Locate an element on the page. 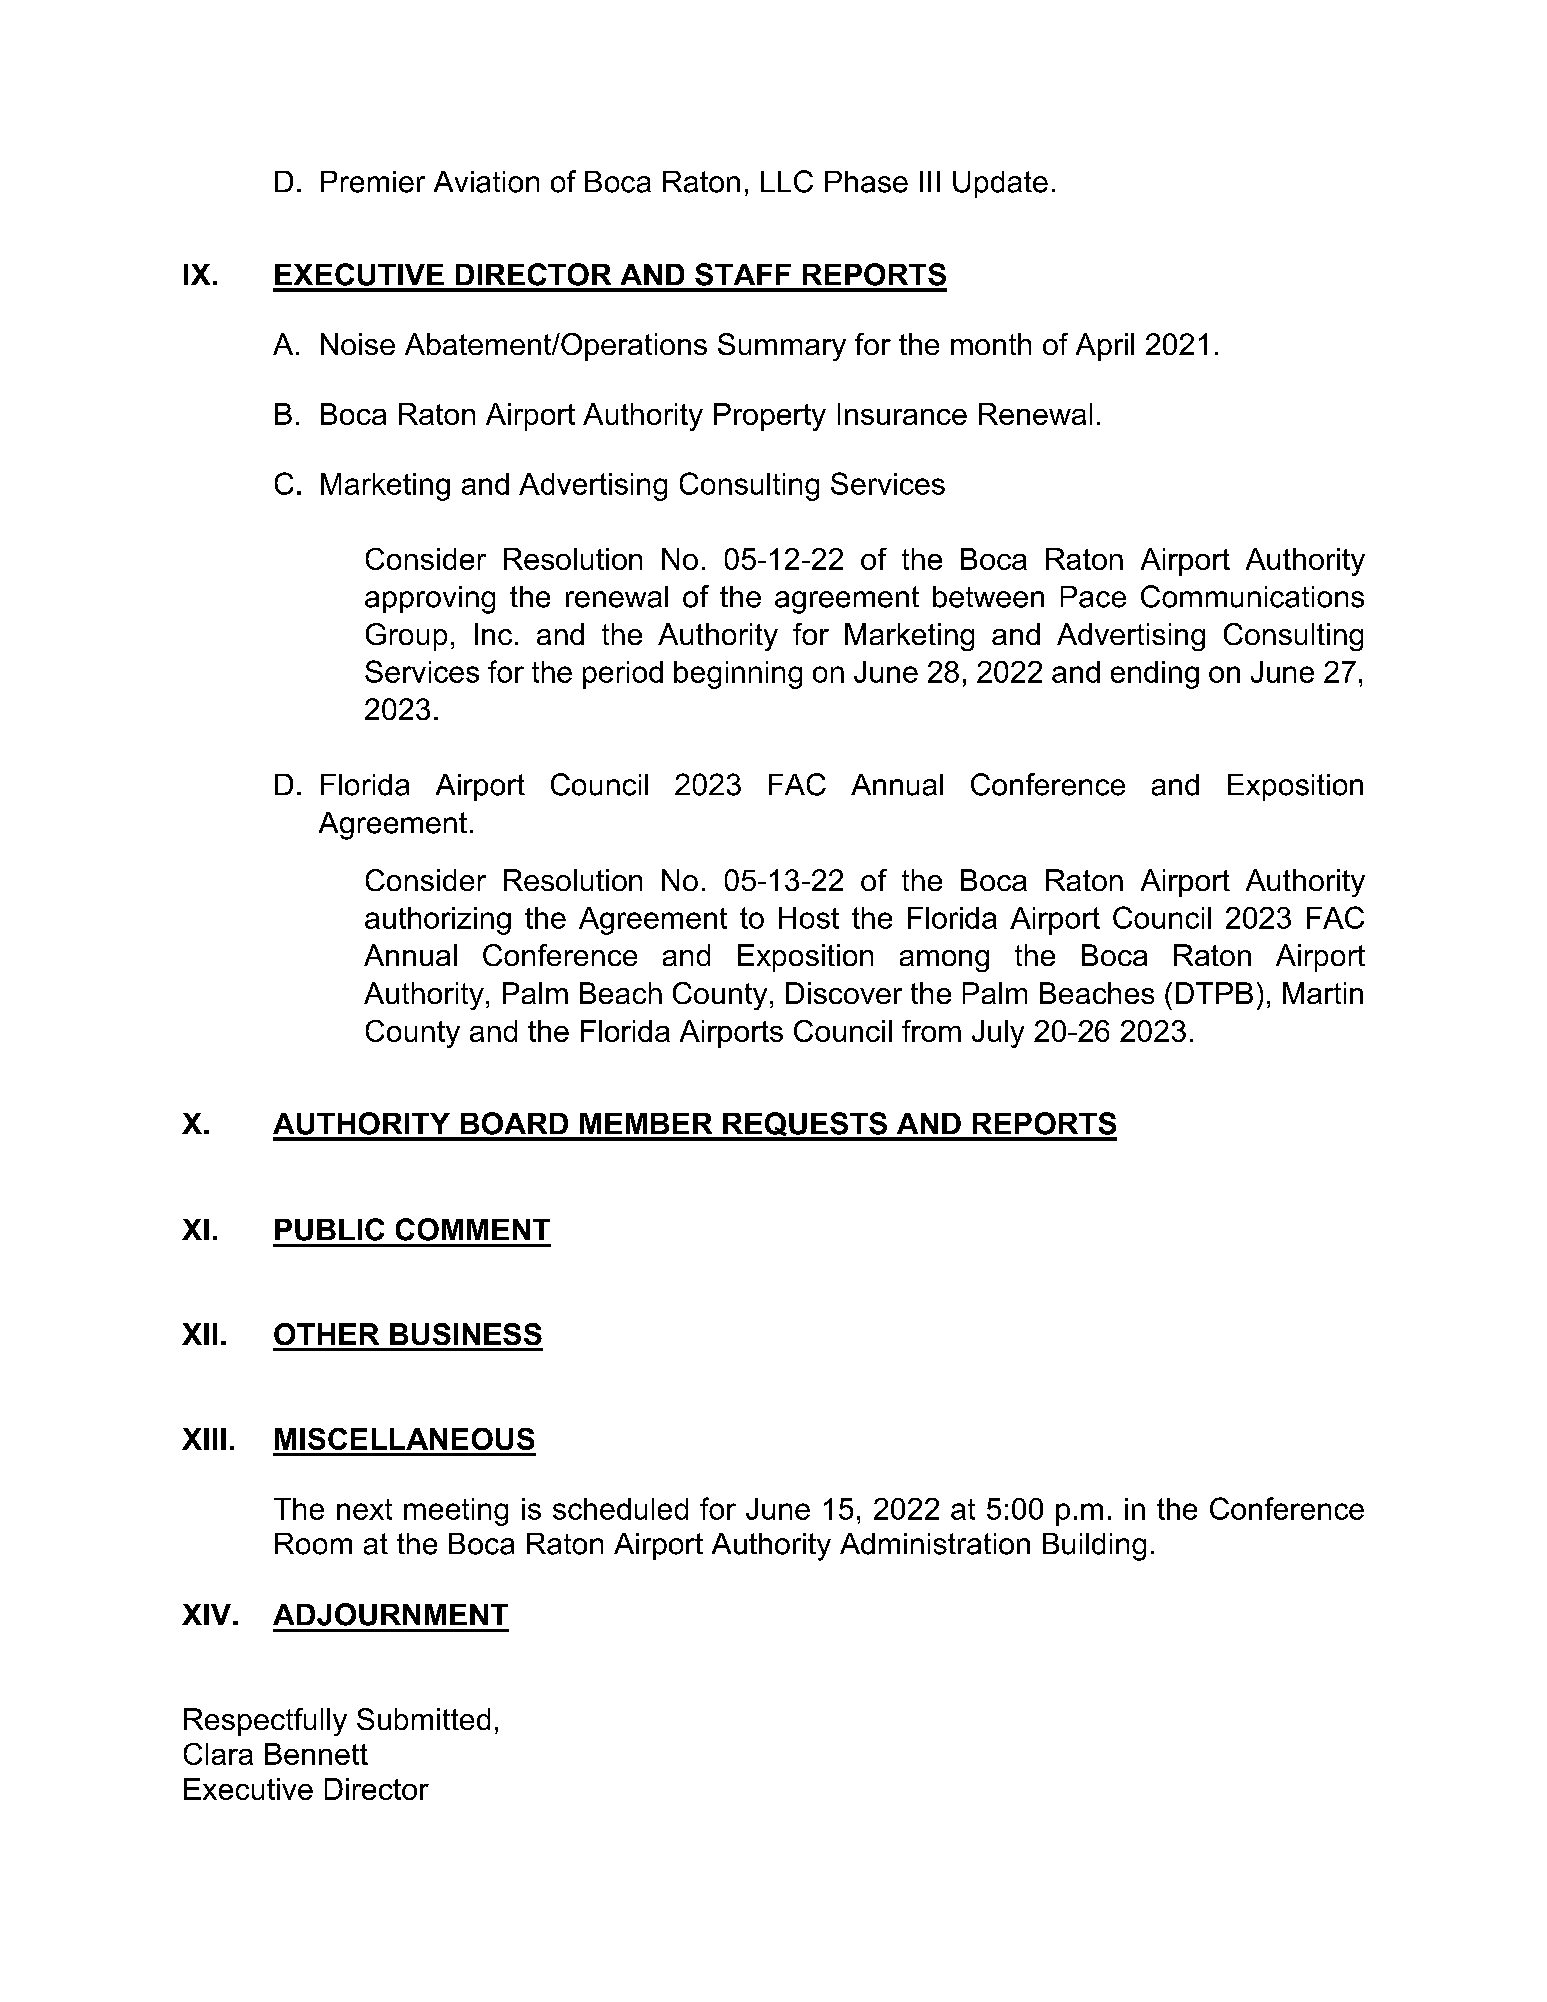 This document has width=1547, height=2002. Building is located at coordinates (1094, 1547).
